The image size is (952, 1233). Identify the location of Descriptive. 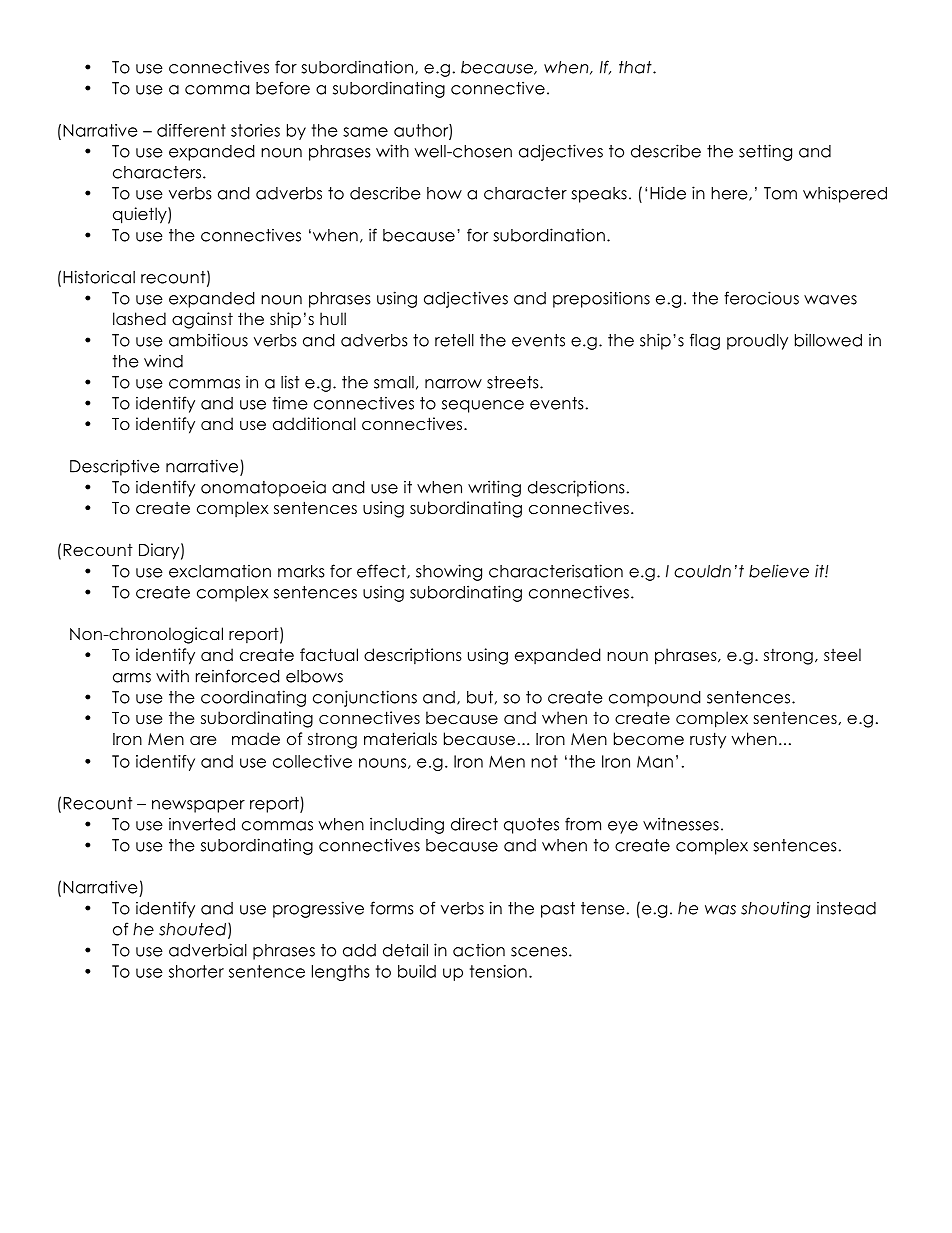
(115, 467).
